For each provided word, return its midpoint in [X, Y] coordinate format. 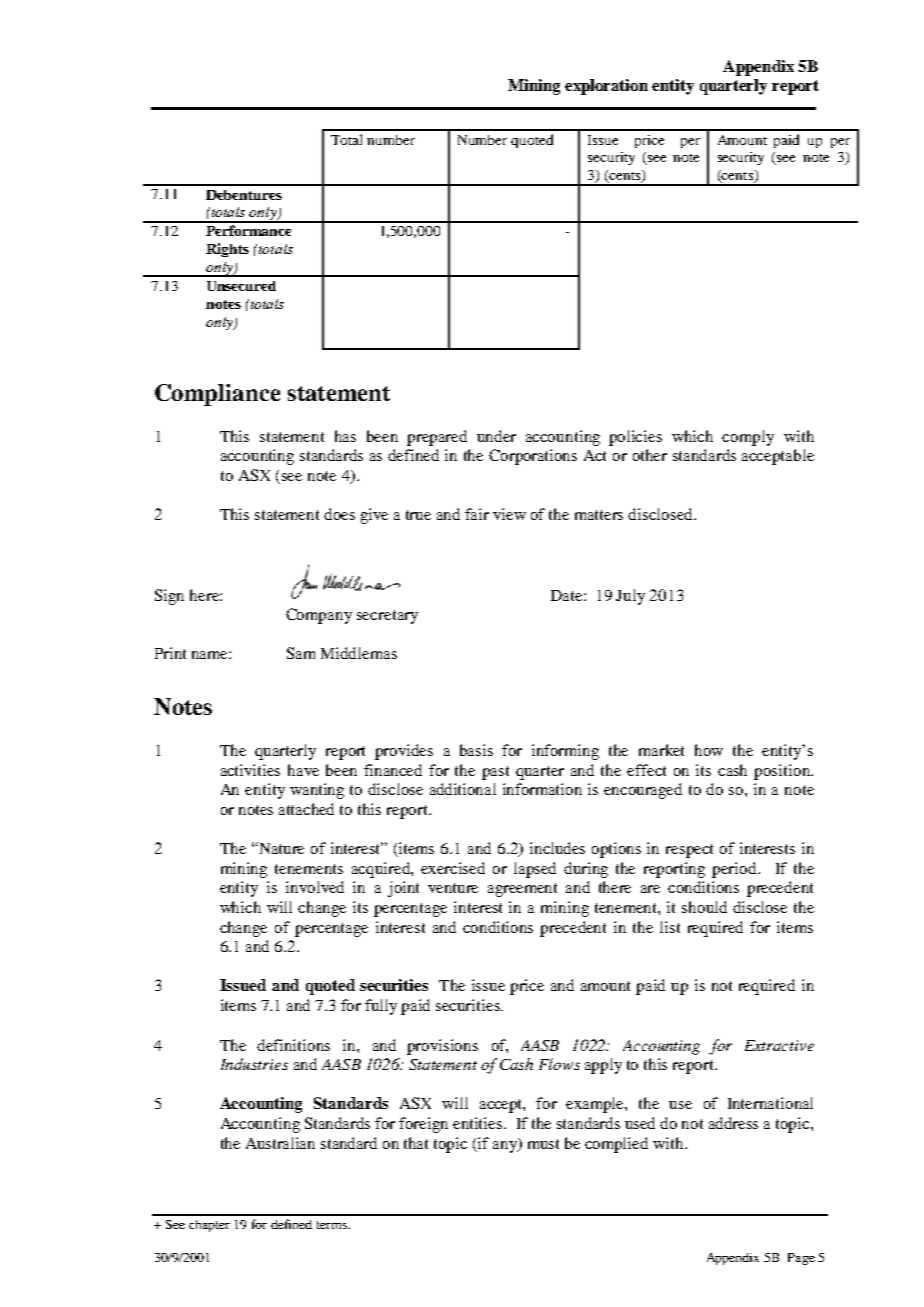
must [543, 1144]
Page [801, 1259]
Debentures [244, 195]
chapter [209, 1226]
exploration [606, 87]
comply [748, 438]
